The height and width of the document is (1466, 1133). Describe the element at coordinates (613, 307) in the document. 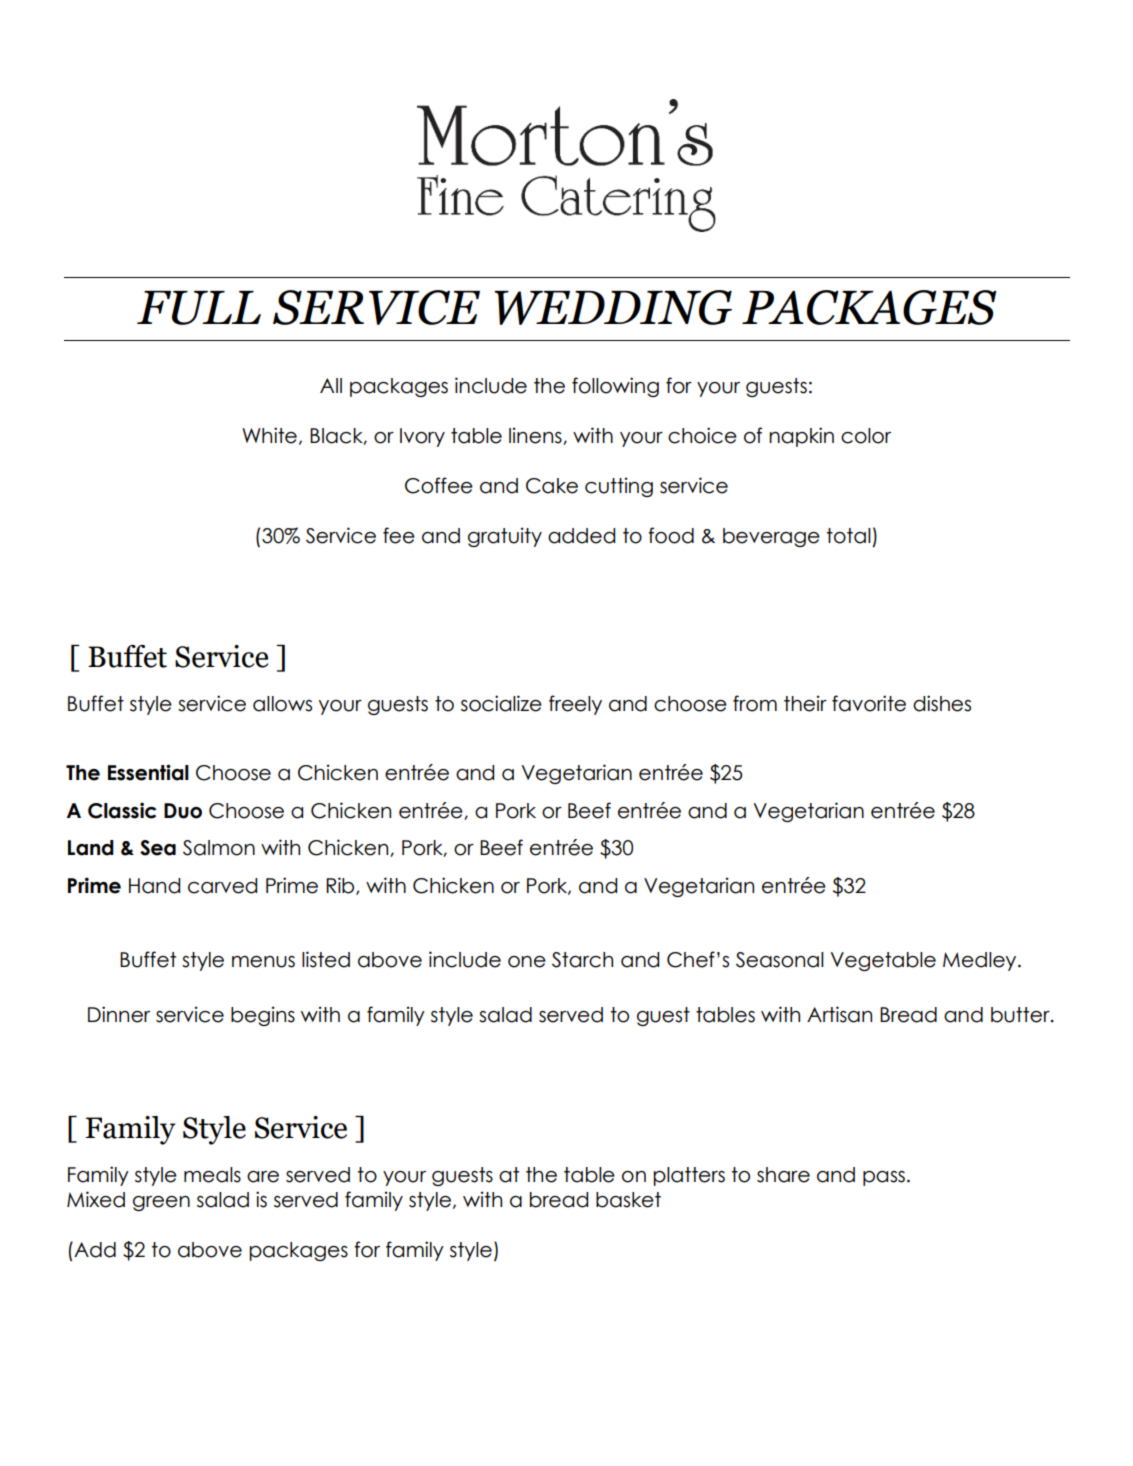

I see `WEDDING` at that location.
